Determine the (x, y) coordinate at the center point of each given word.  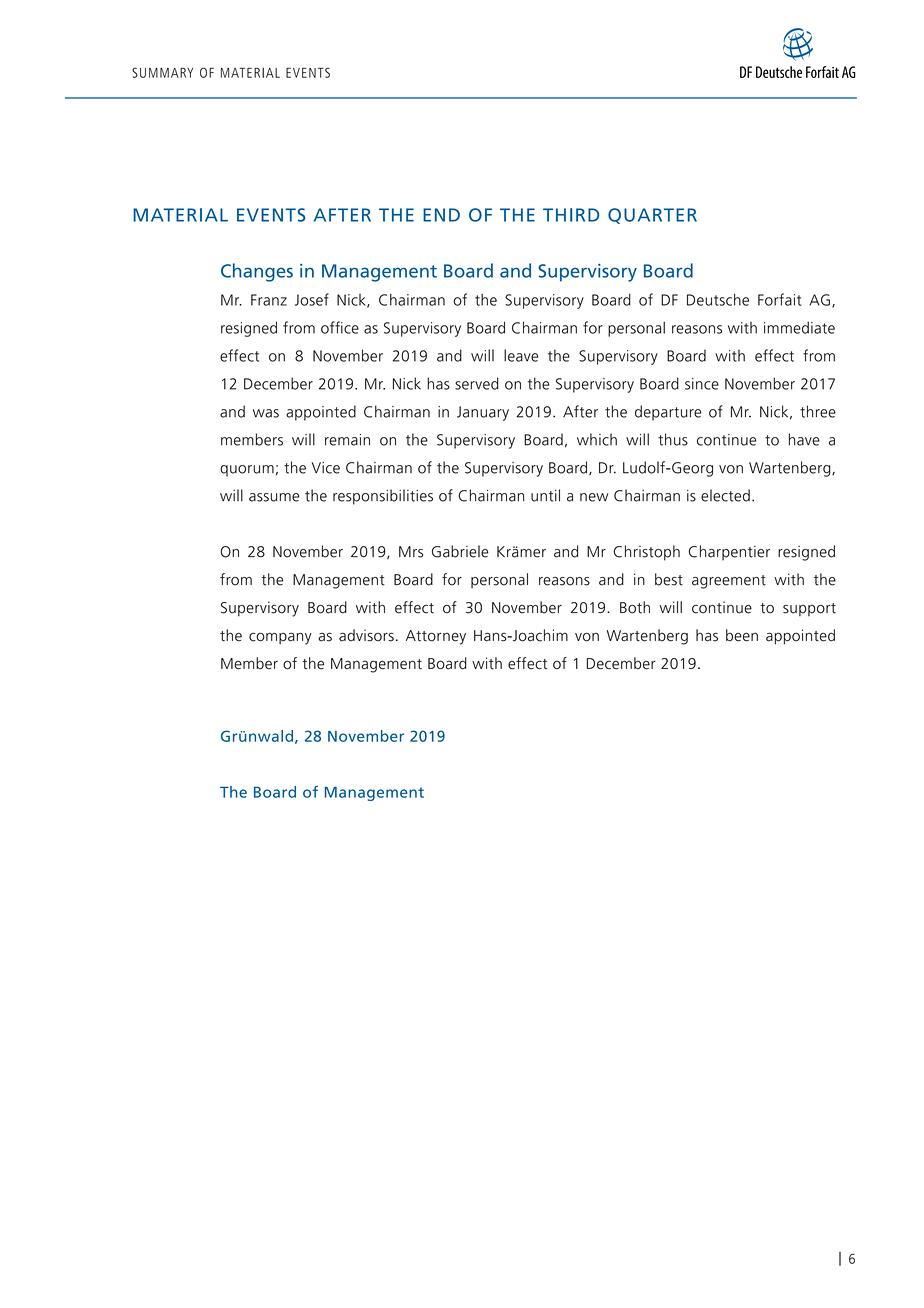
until (545, 495)
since (702, 384)
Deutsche (718, 299)
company (280, 638)
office (340, 327)
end (441, 215)
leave (521, 355)
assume (274, 497)
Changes (257, 272)
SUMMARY (162, 72)
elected (725, 495)
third (571, 215)
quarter (652, 216)
